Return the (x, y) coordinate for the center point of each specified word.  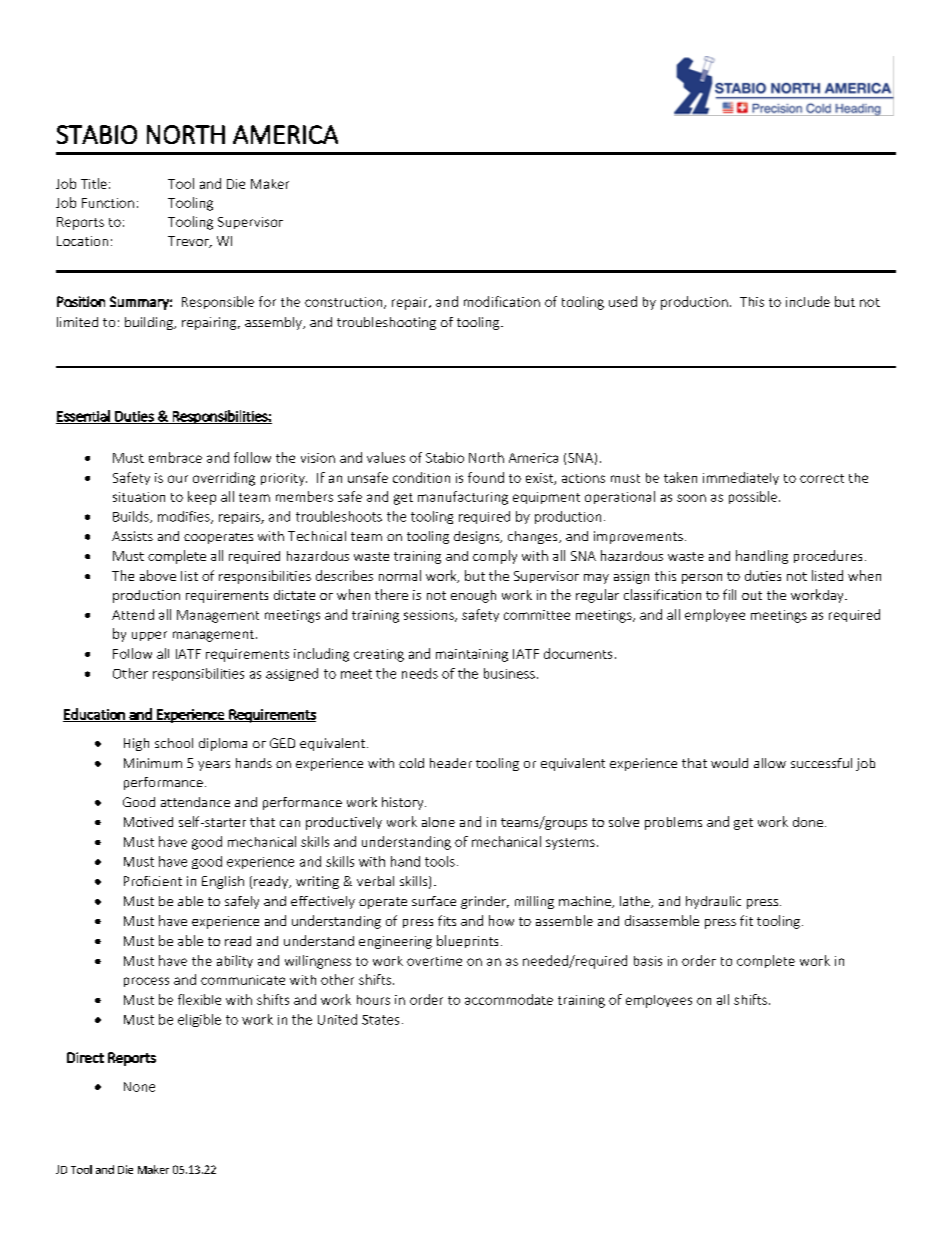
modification (502, 301)
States (380, 1020)
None (139, 1087)
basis (648, 961)
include (808, 301)
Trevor (189, 242)
